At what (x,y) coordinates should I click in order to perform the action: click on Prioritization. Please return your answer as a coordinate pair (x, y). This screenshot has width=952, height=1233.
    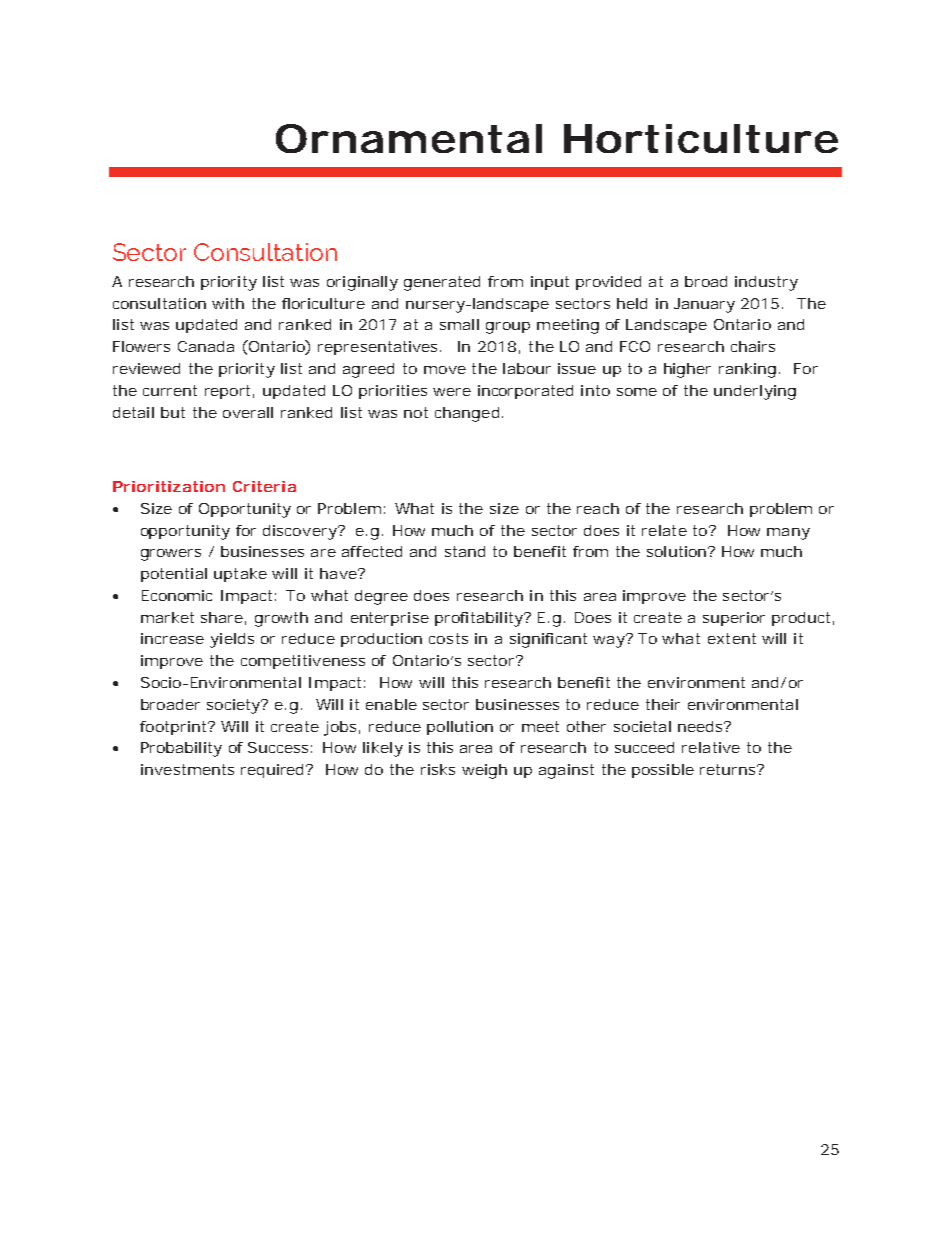
    Looking at the image, I should click on (169, 486).
